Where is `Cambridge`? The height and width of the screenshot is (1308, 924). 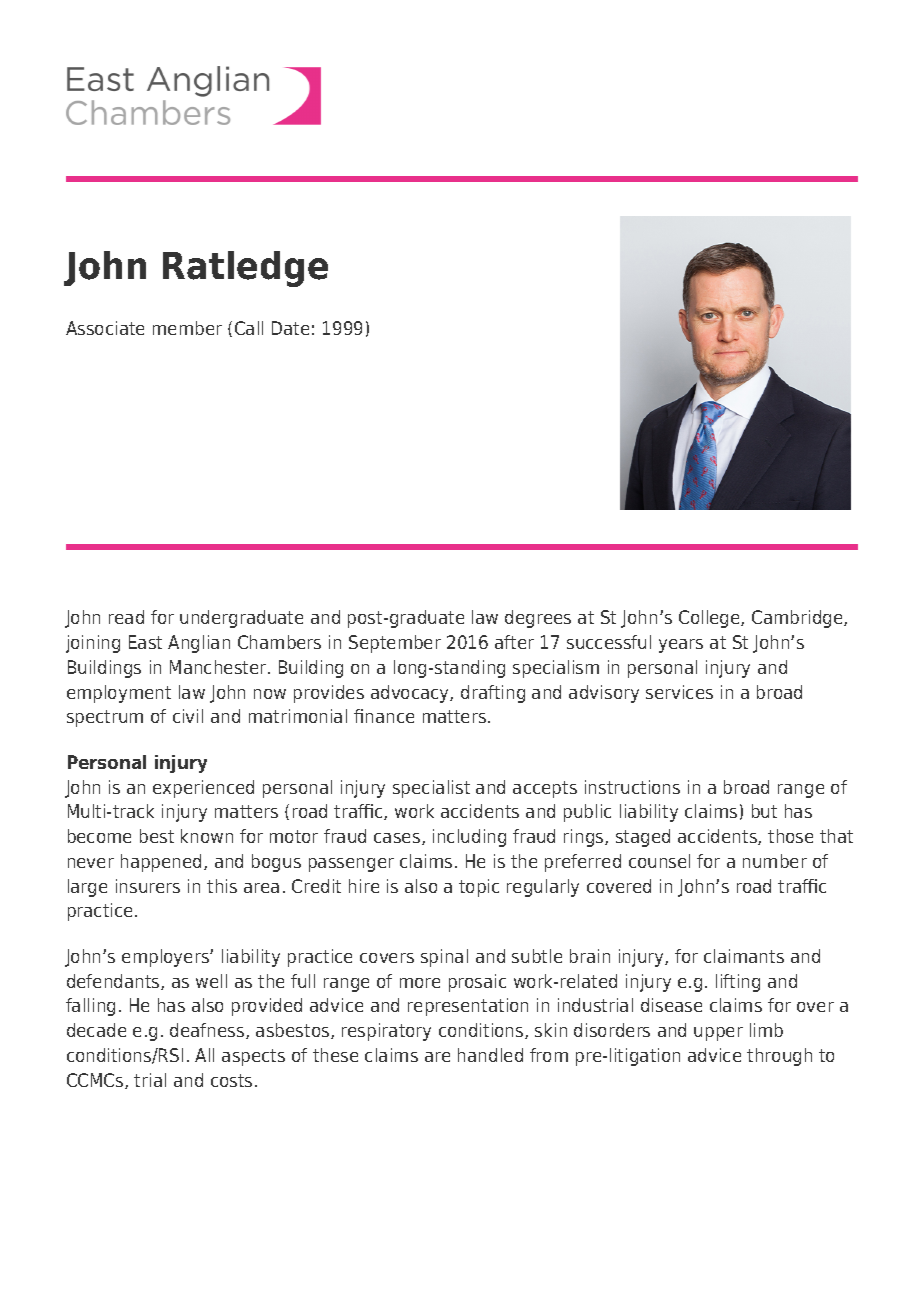
Cambridge is located at coordinates (798, 619).
